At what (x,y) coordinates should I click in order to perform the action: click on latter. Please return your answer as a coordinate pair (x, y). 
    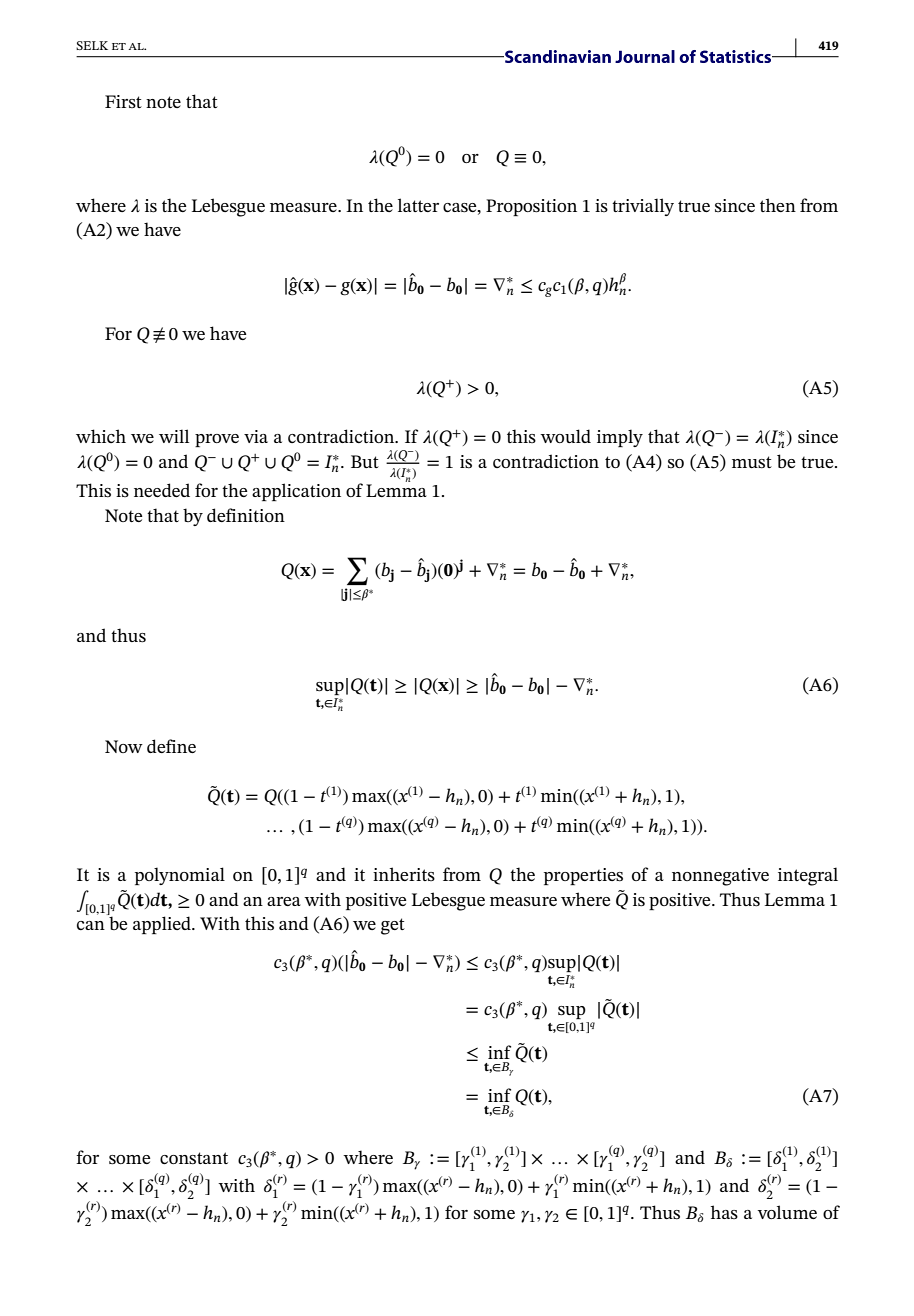
    Looking at the image, I should click on (418, 205).
